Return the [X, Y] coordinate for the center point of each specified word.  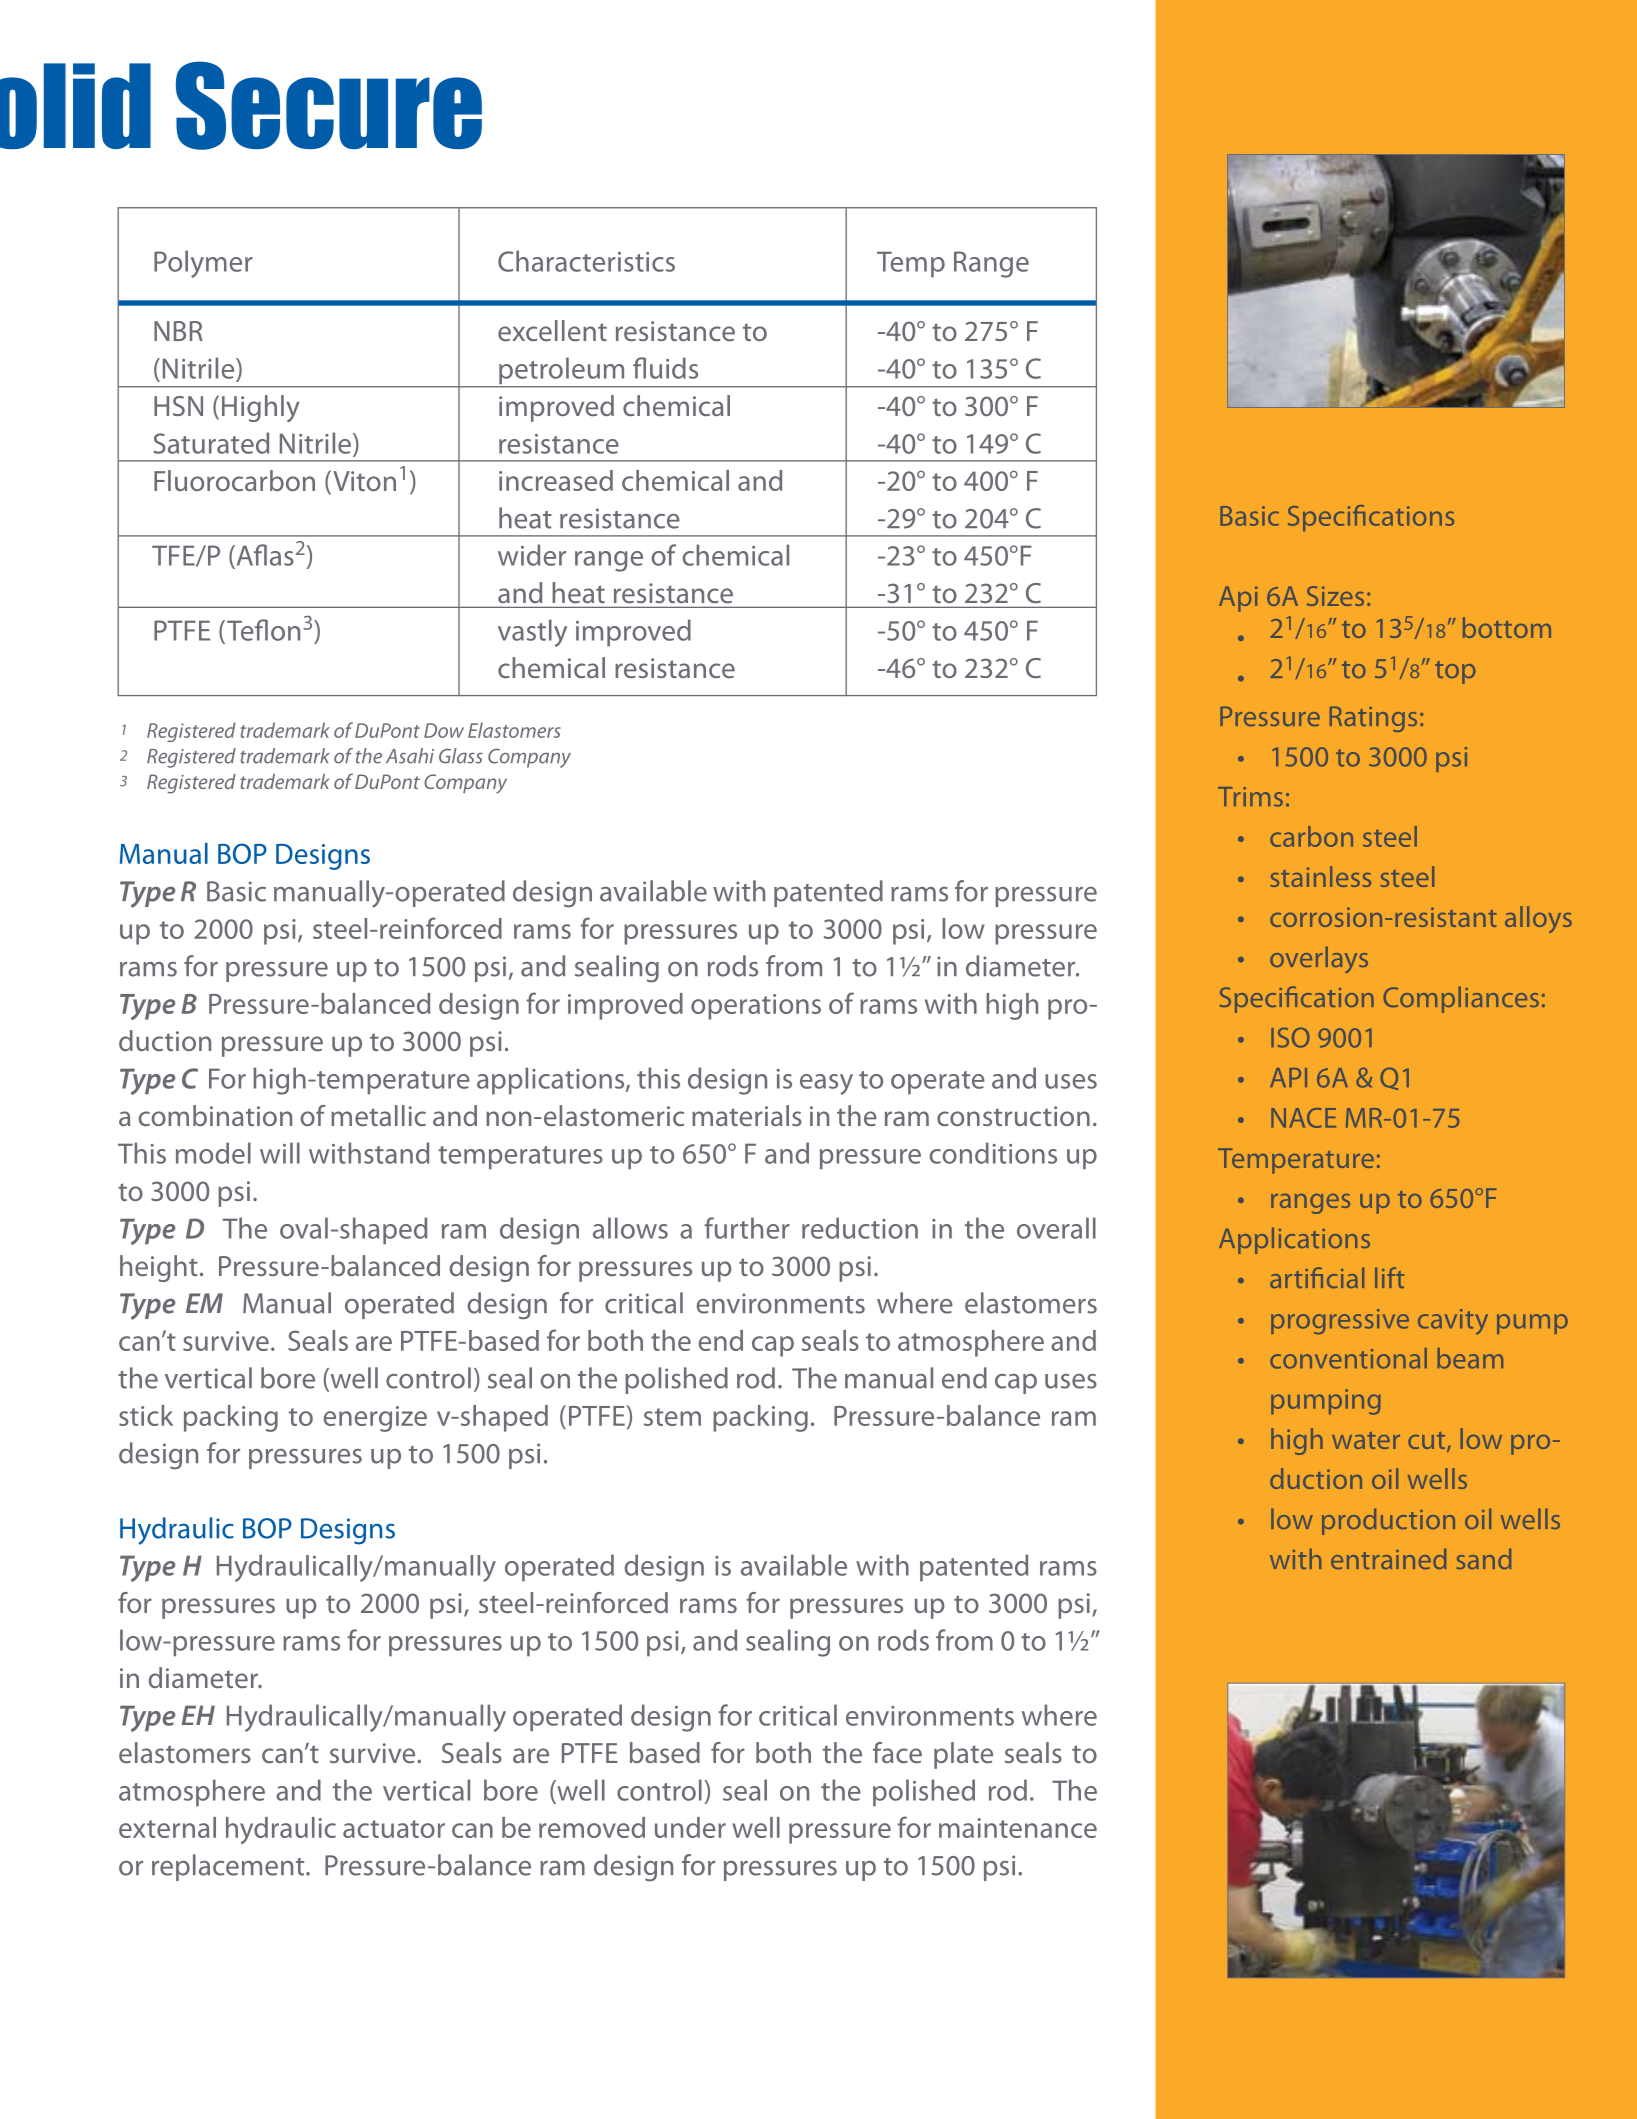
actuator [394, 1829]
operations [756, 1007]
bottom [1507, 627]
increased [556, 480]
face [897, 1752]
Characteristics [586, 261]
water [1366, 1440]
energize [375, 1419]
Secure [329, 105]
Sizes [1335, 596]
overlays [1319, 959]
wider [532, 555]
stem [672, 1417]
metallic [378, 1115]
